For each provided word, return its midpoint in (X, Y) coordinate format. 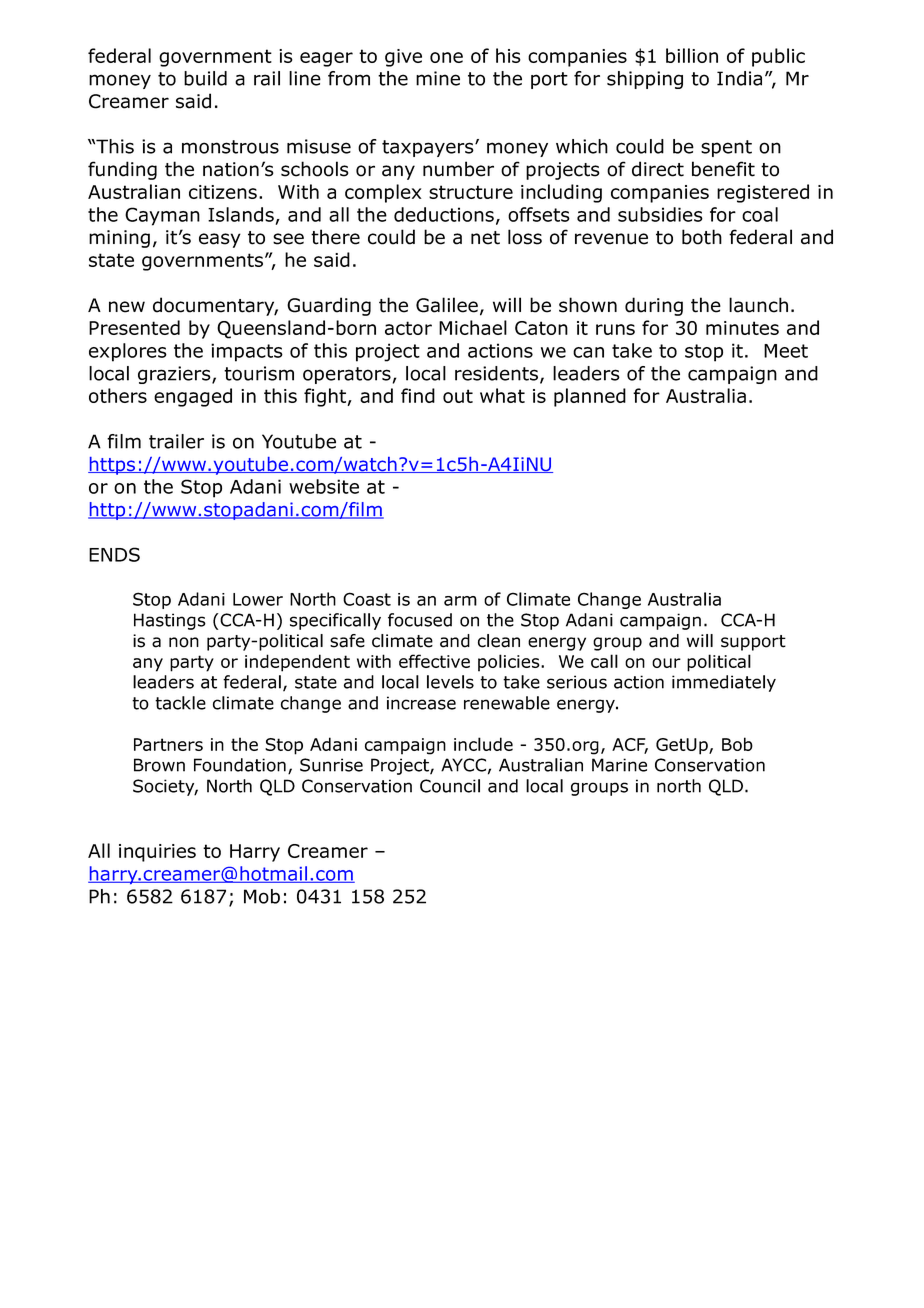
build (205, 78)
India (739, 78)
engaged (193, 397)
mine (438, 78)
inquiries (157, 853)
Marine (619, 765)
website (324, 486)
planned (590, 397)
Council (450, 786)
